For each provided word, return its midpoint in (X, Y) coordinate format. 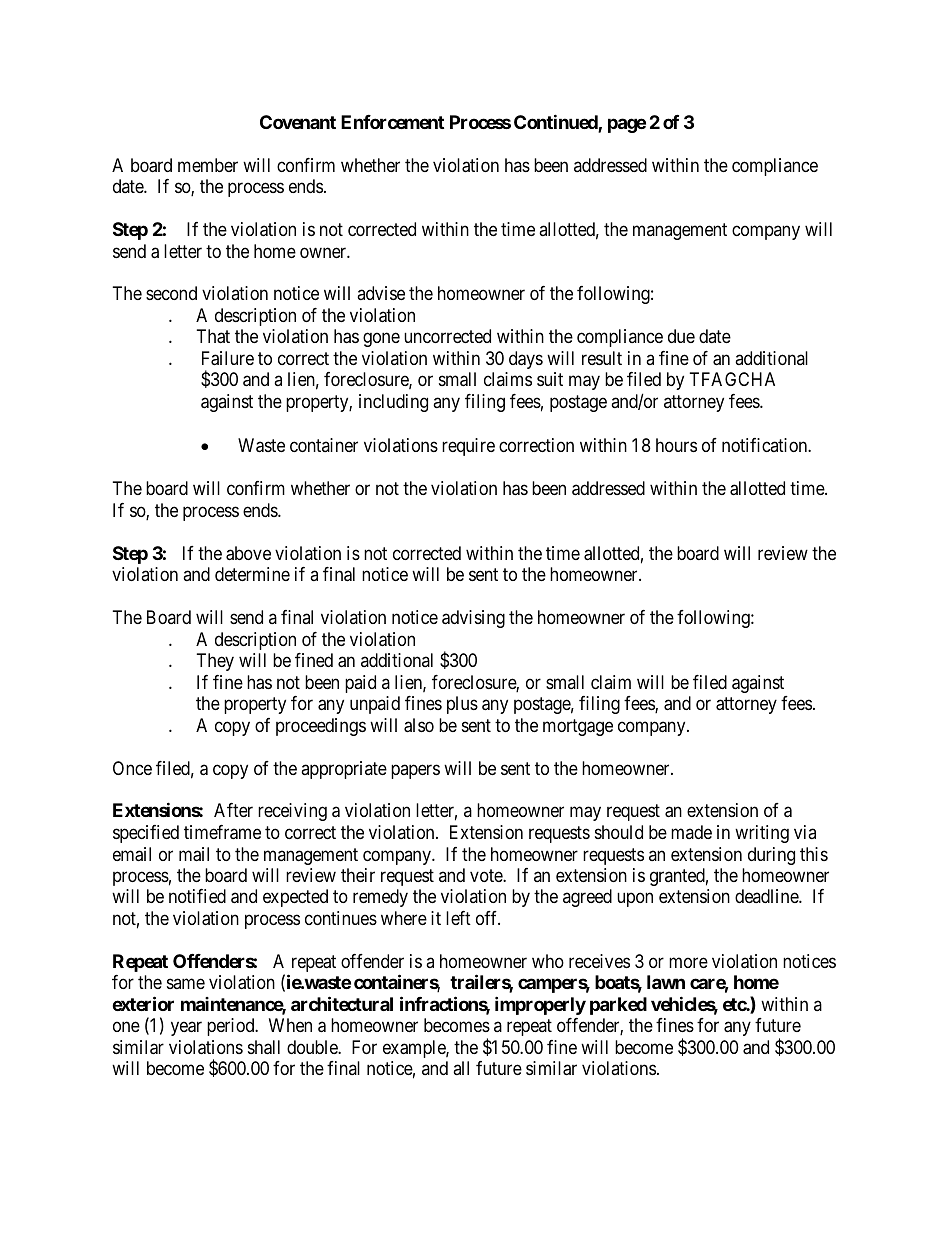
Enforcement (392, 122)
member (208, 165)
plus (462, 705)
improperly (540, 1005)
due (681, 336)
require (468, 447)
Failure (228, 358)
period (232, 1027)
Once (132, 768)
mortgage (578, 727)
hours (676, 445)
